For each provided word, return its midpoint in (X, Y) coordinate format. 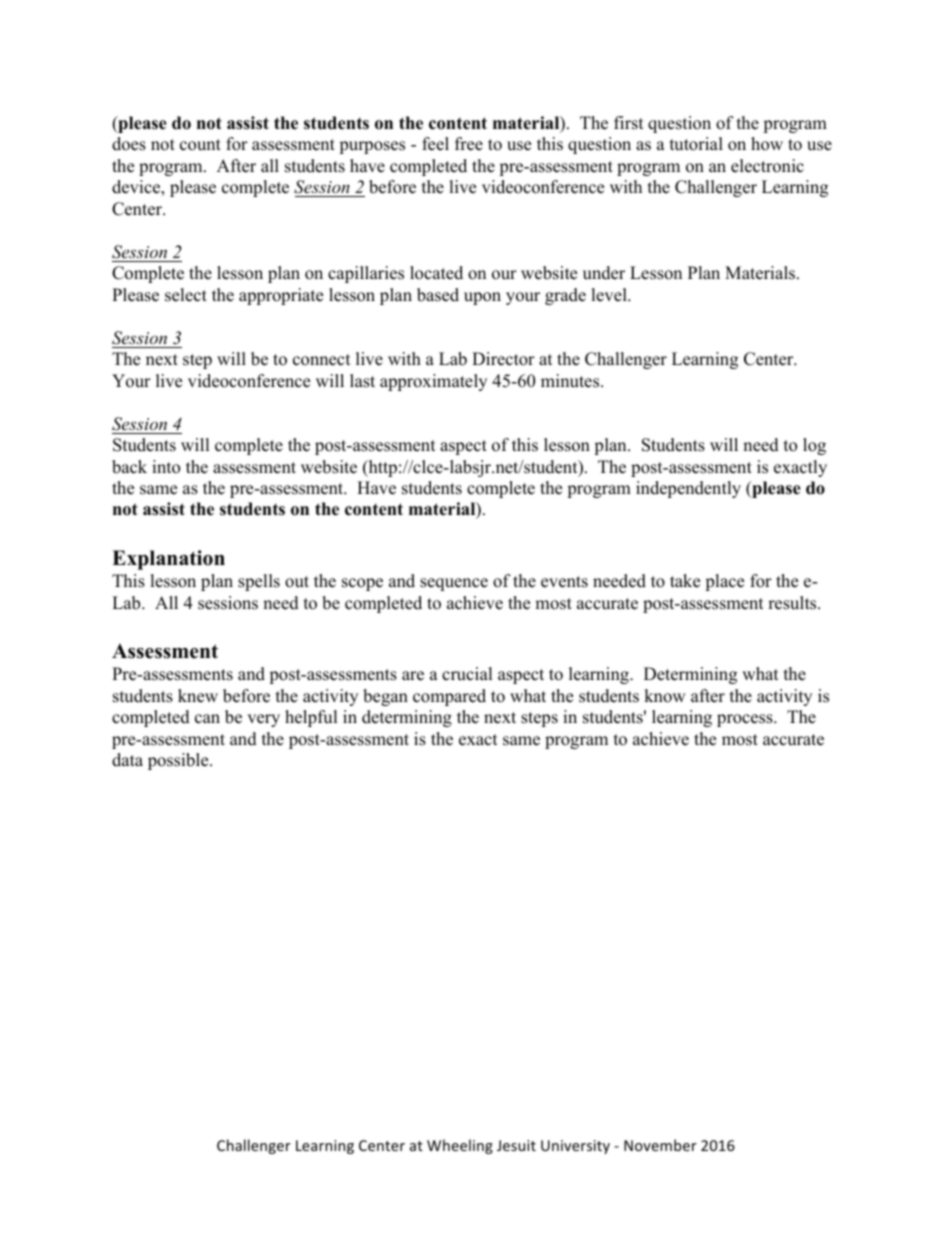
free (469, 144)
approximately (433, 382)
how (767, 144)
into (166, 467)
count (200, 145)
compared (449, 697)
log (814, 446)
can (207, 719)
